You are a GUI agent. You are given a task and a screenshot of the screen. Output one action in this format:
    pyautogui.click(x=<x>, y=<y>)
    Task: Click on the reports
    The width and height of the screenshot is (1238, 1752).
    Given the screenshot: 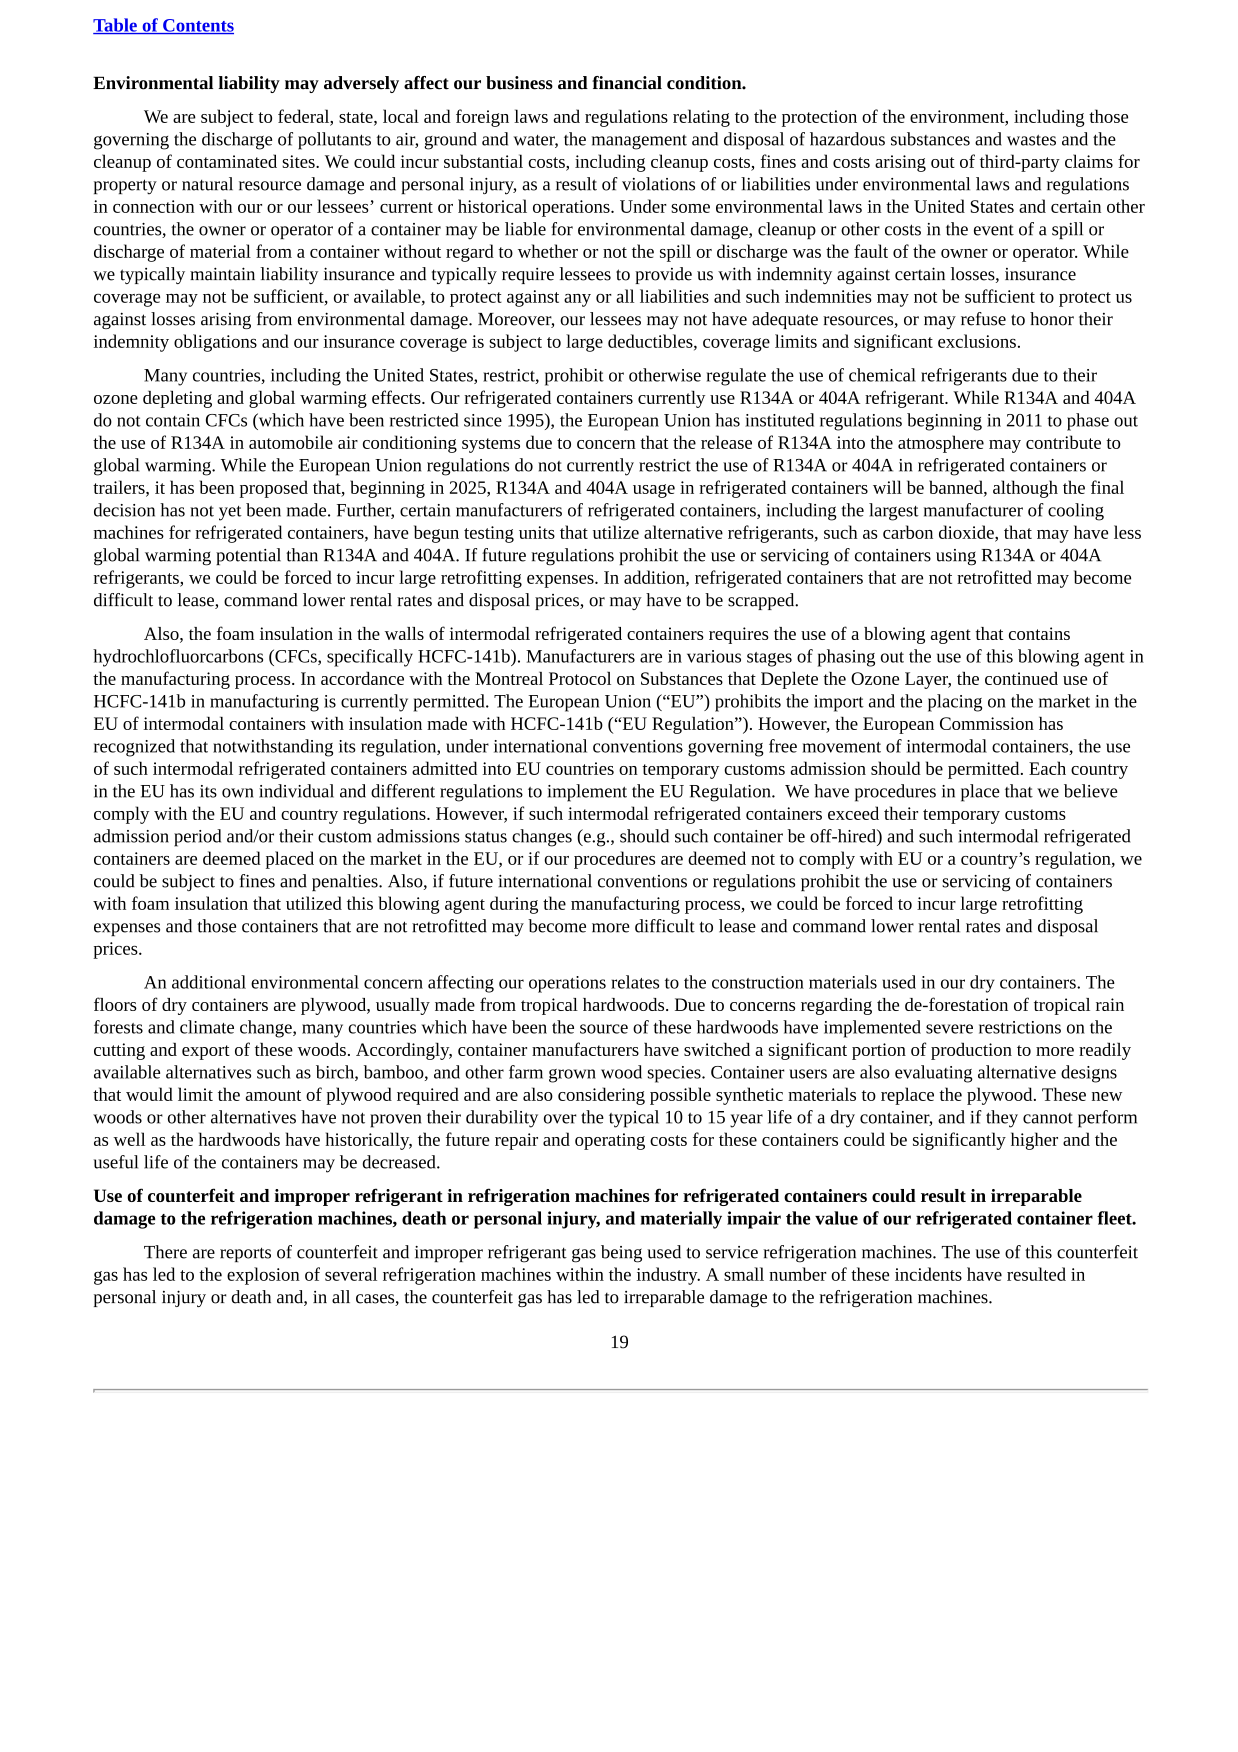 What is the action you would take?
    pyautogui.click(x=245, y=1254)
